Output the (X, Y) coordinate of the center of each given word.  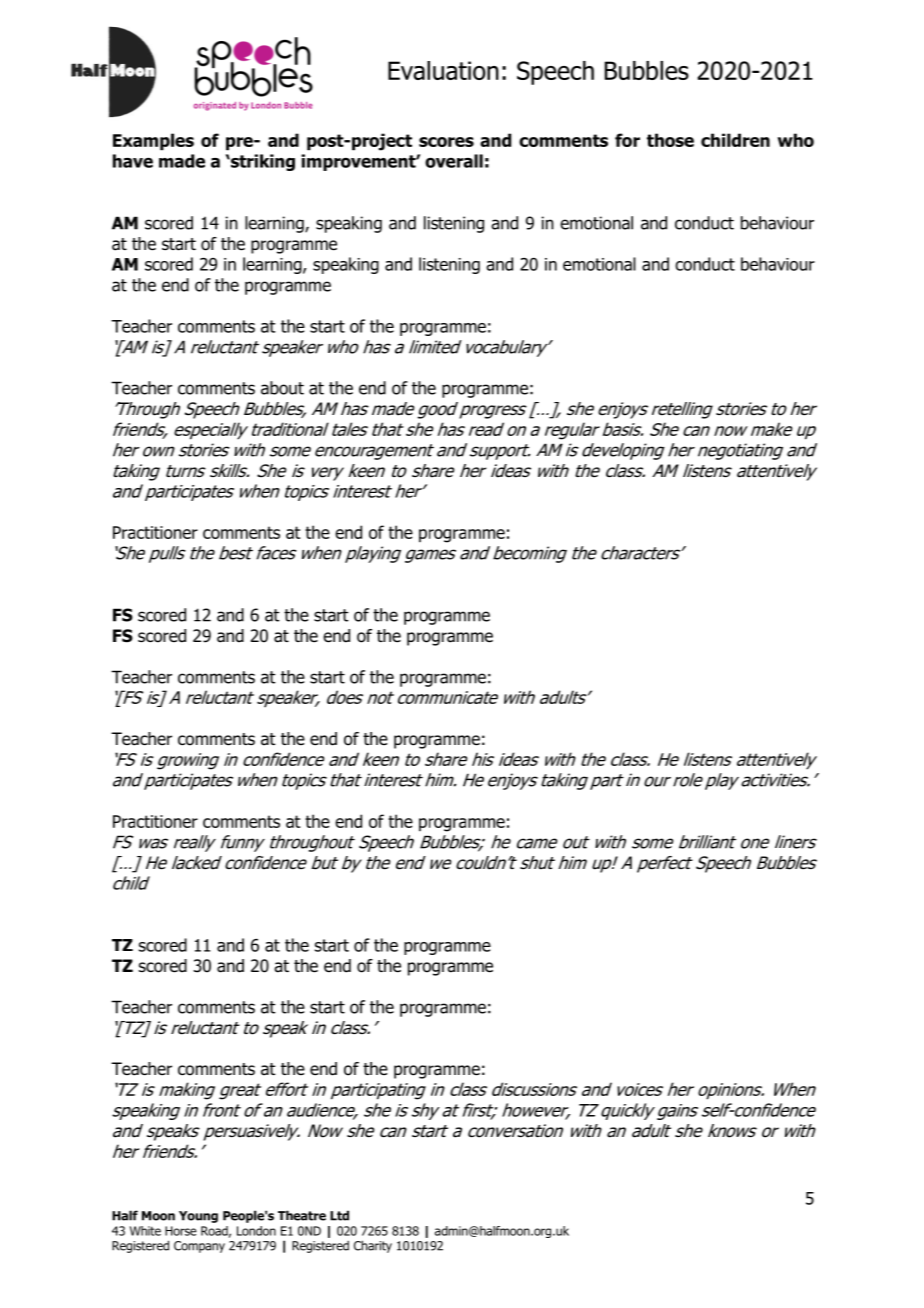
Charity (373, 1246)
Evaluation (443, 70)
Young (198, 1217)
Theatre (302, 1215)
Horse (181, 1231)
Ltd (339, 1215)
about (282, 388)
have (133, 161)
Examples (153, 142)
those (670, 140)
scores (446, 142)
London (256, 1231)
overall (454, 161)
